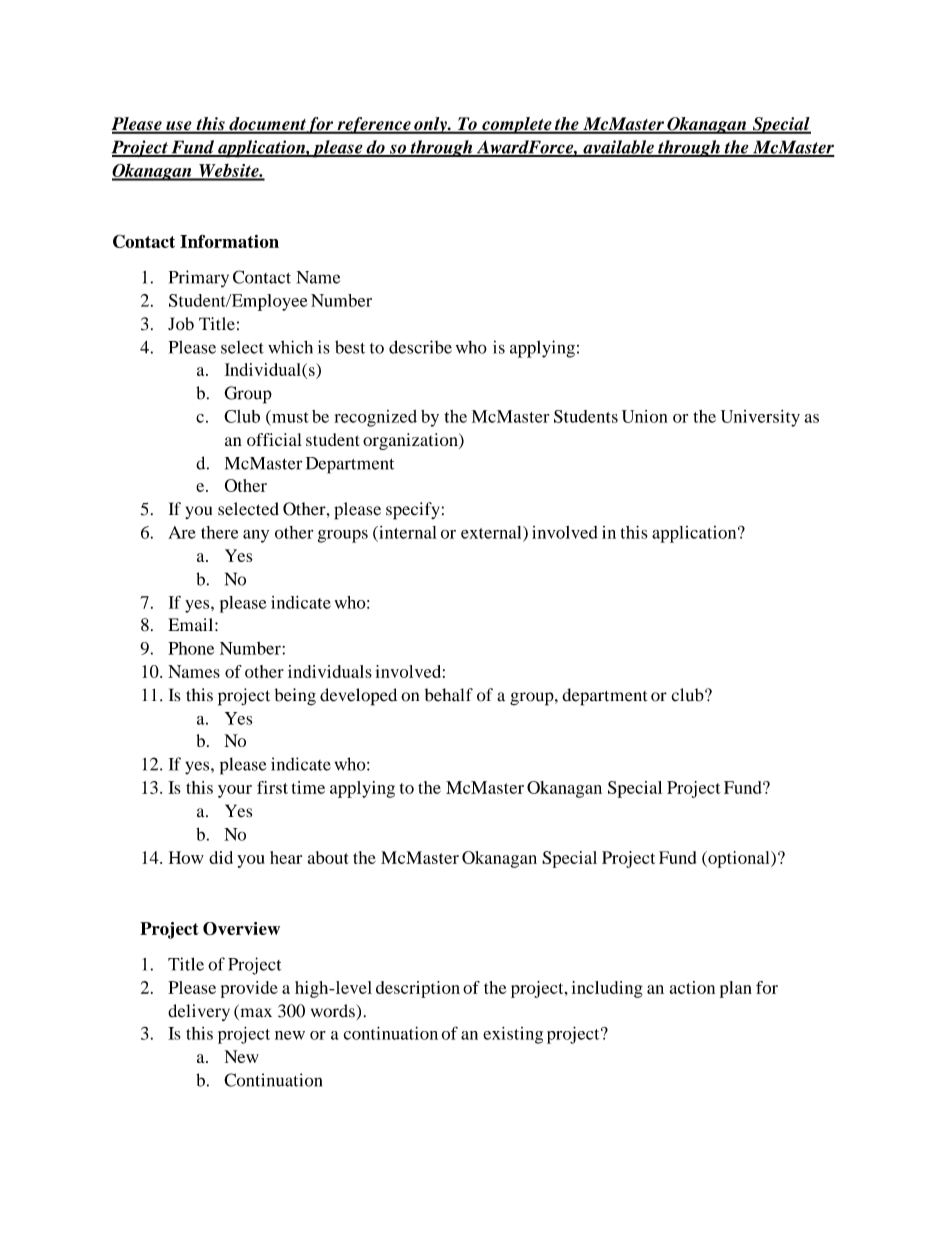 The image size is (952, 1233). Describe the element at coordinates (492, 533) in the image. I see `external` at that location.
